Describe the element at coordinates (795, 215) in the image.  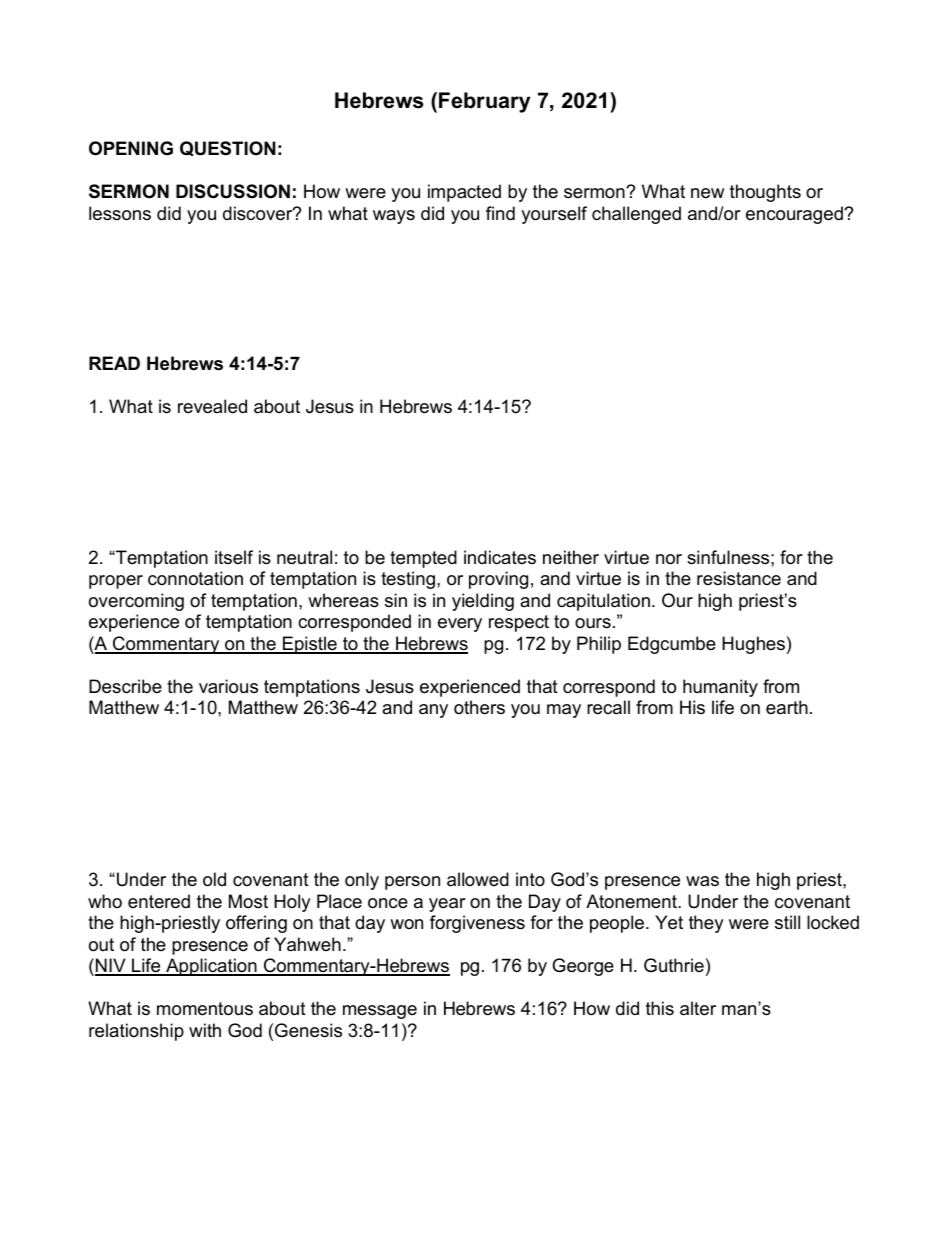
I see `encouraged` at that location.
